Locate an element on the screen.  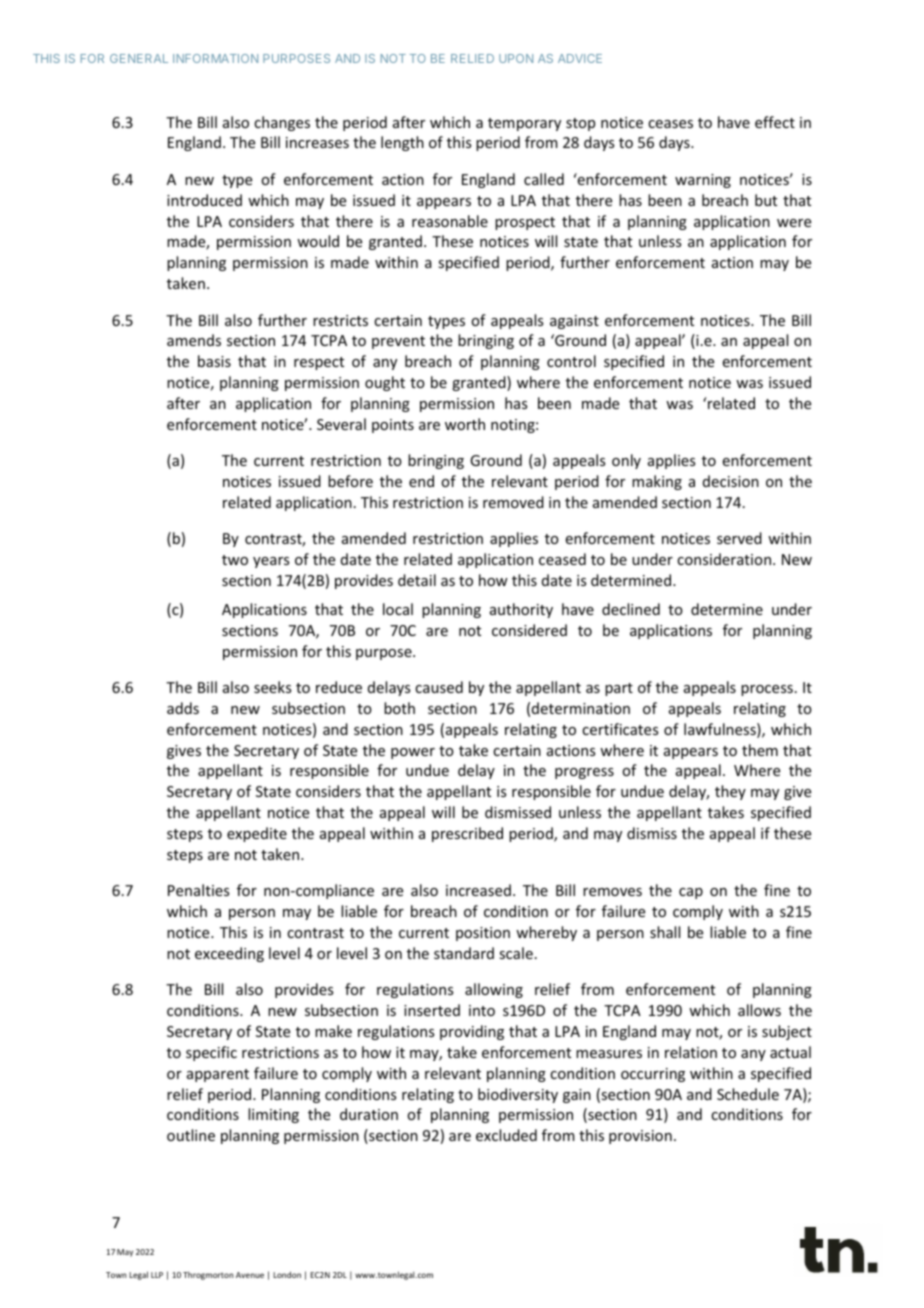
RELIED is located at coordinates (472, 58).
